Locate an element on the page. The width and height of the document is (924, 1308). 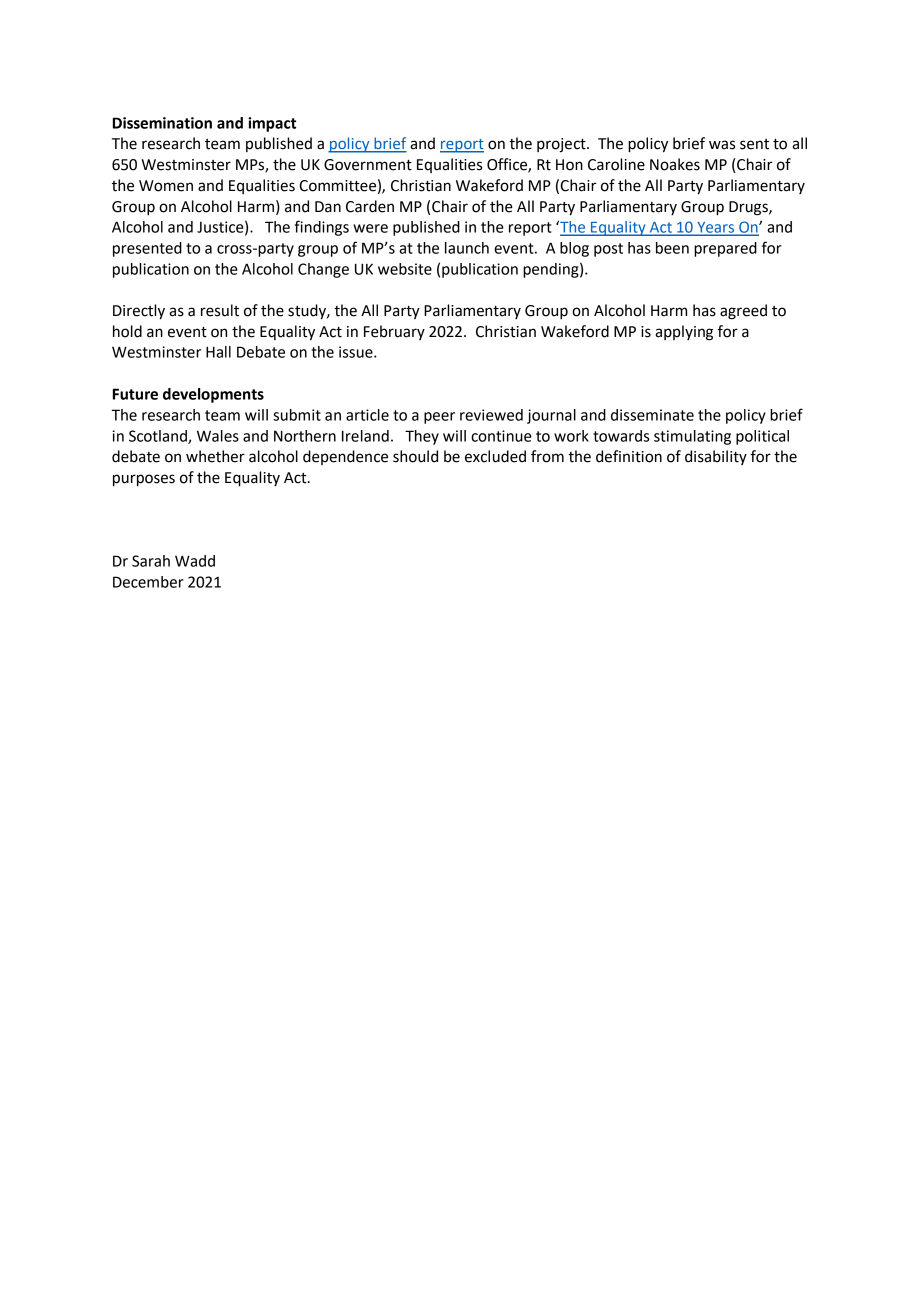
Sarah is located at coordinates (151, 561).
